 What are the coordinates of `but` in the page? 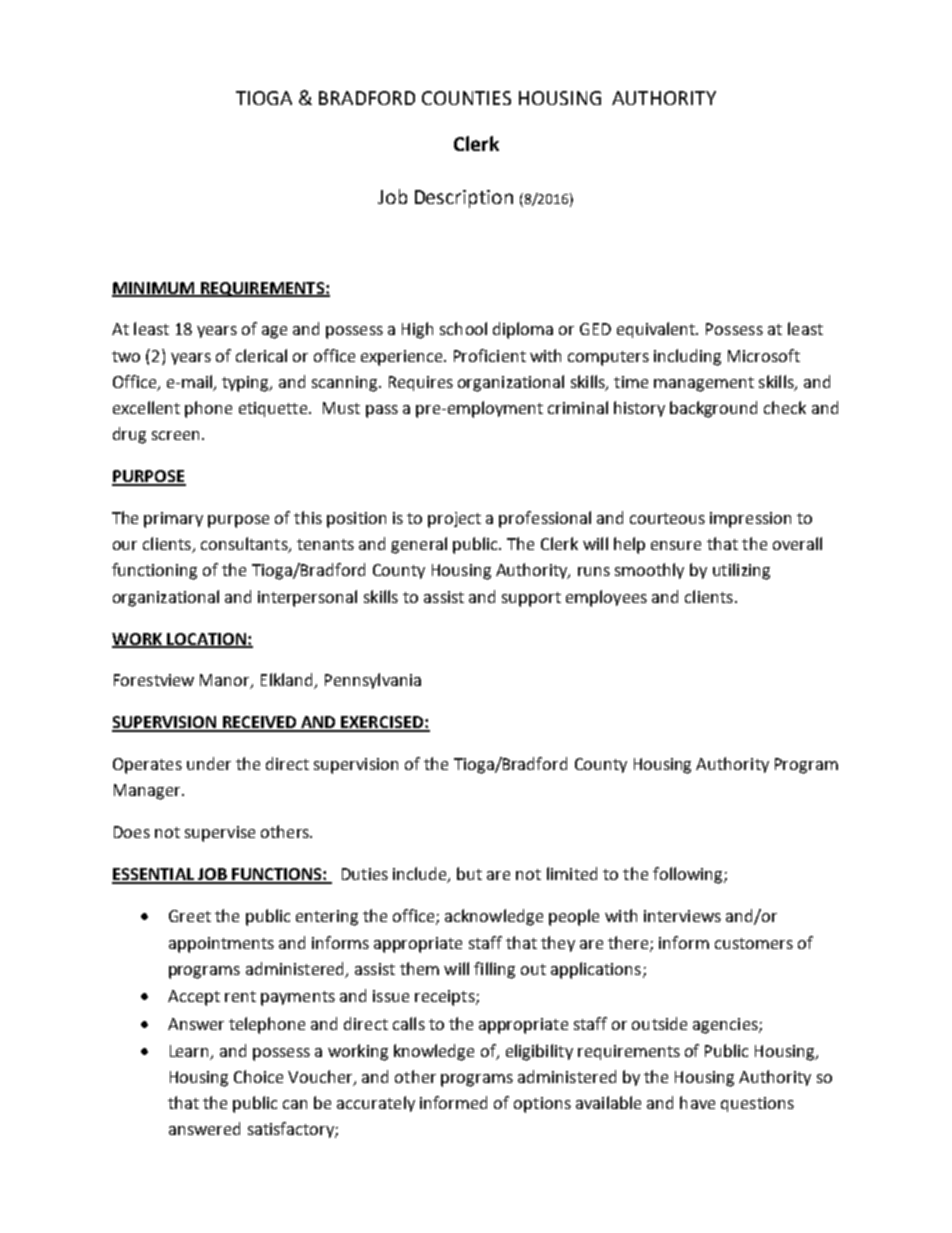 It's located at (469, 873).
